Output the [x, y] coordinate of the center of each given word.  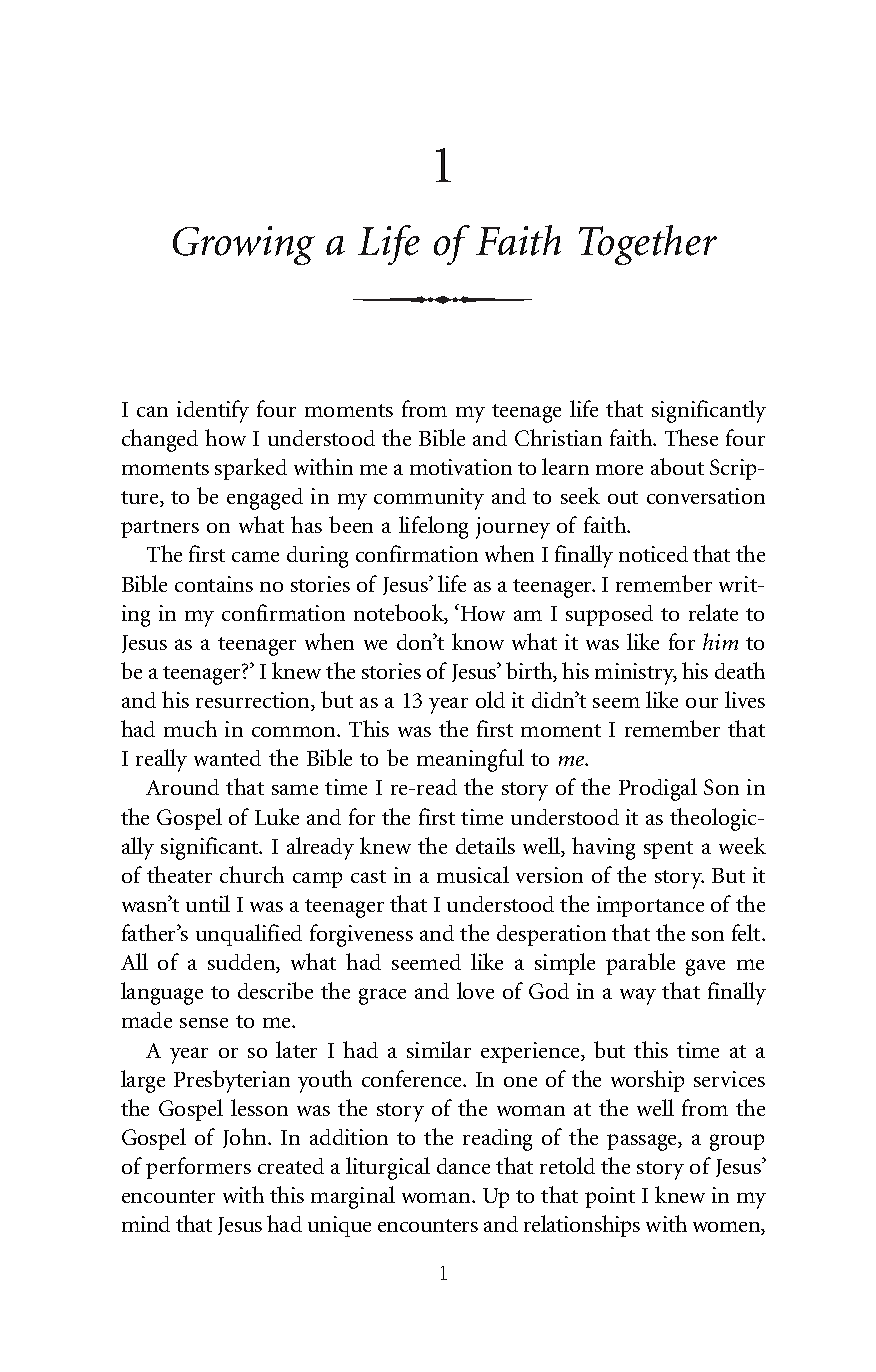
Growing [244, 245]
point [610, 1197]
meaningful [470, 760]
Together [648, 245]
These [691, 437]
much [190, 728]
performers [198, 1168]
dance [463, 1166]
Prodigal [658, 789]
